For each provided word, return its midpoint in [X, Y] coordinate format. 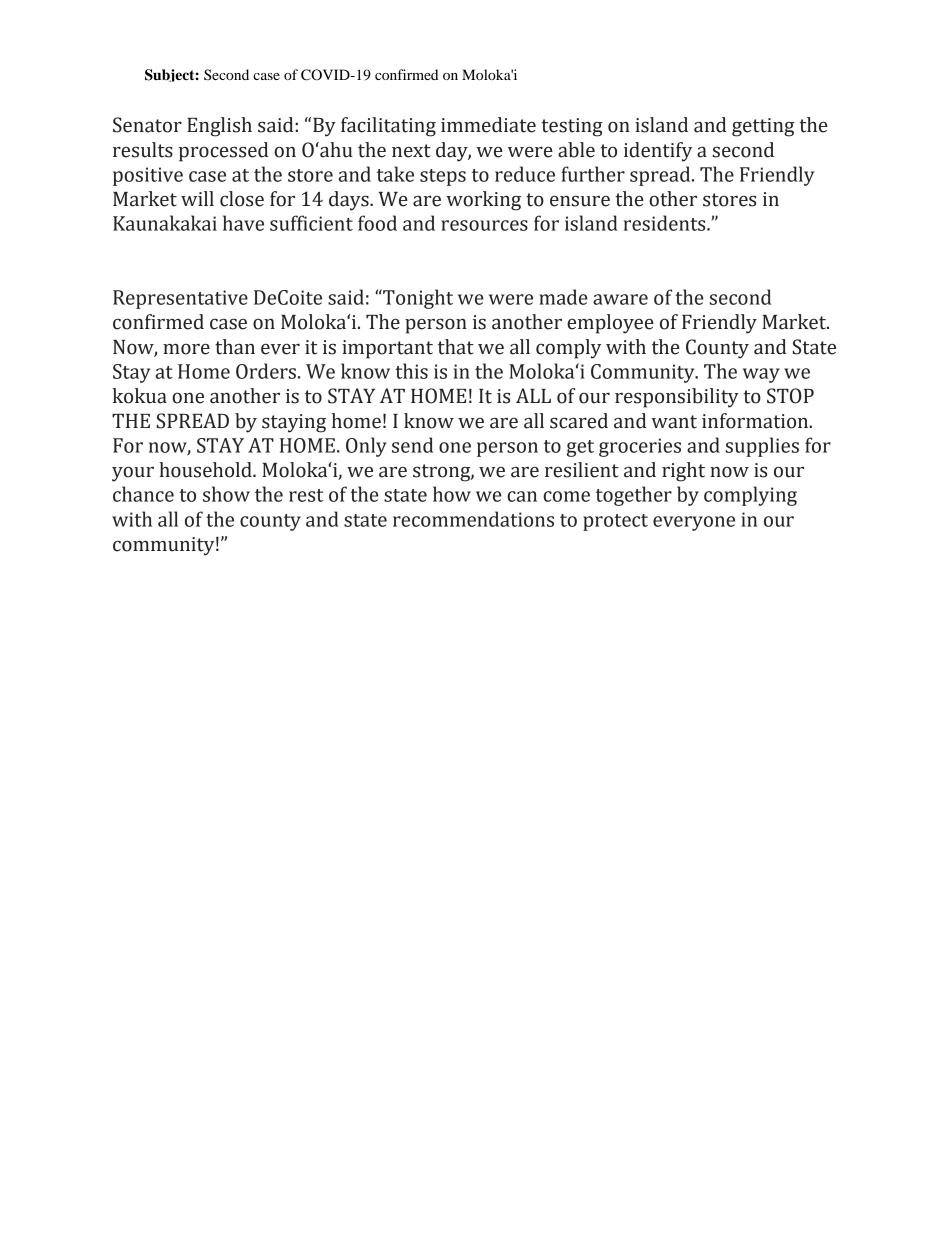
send [412, 445]
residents [666, 223]
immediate [488, 125]
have [243, 223]
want [674, 422]
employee [610, 324]
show [226, 494]
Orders [266, 371]
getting [763, 127]
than [235, 347]
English [219, 127]
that [456, 347]
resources [484, 225]
